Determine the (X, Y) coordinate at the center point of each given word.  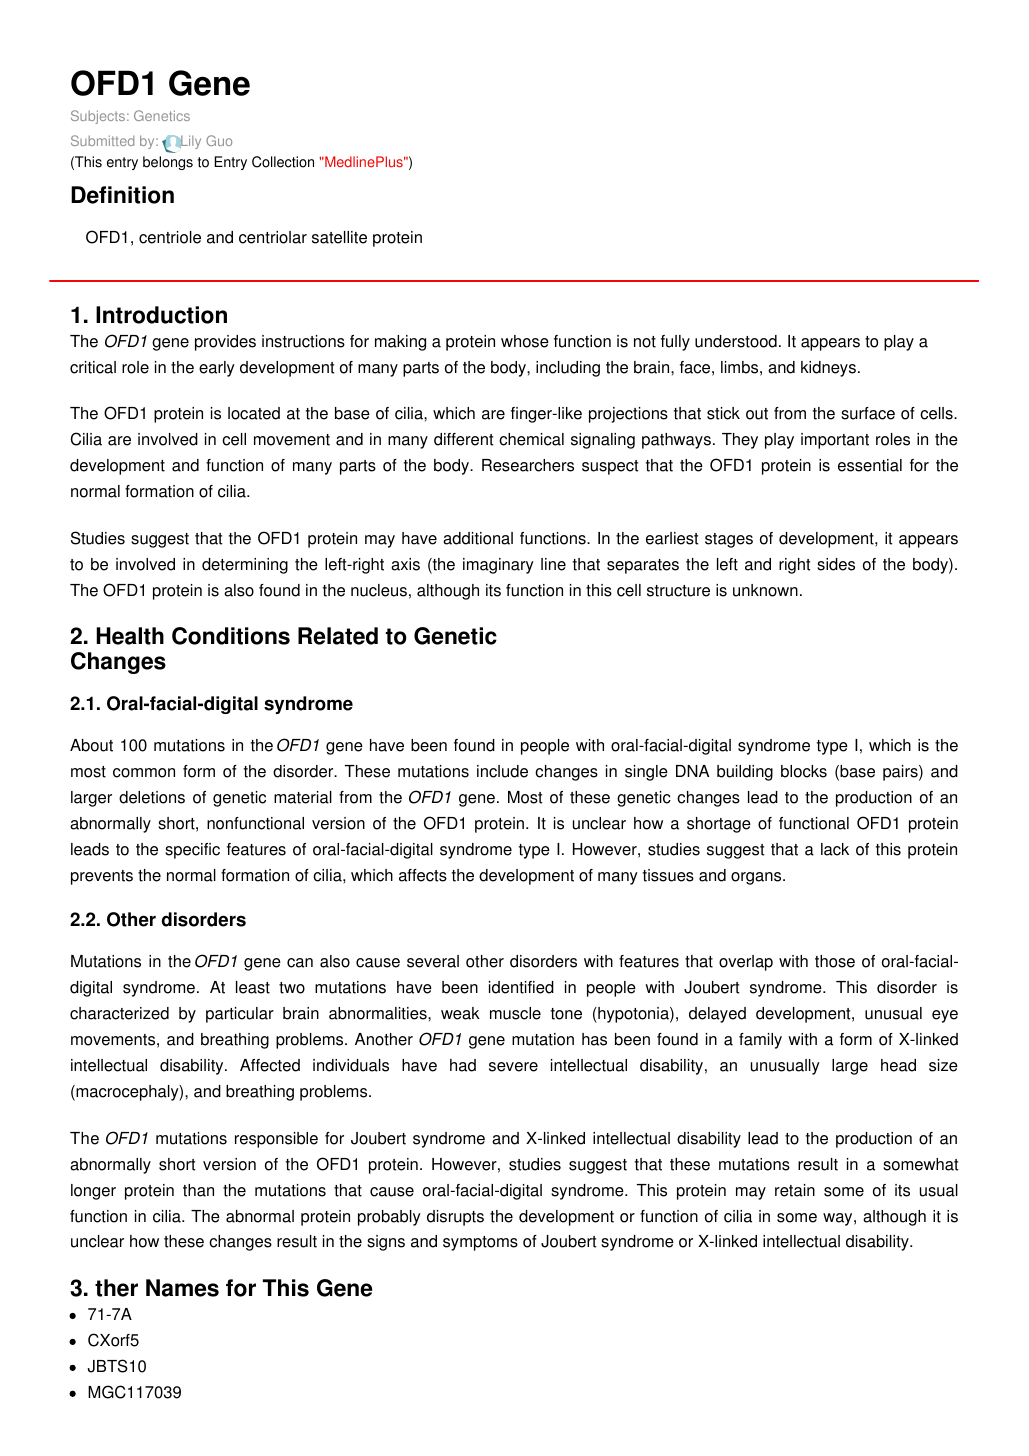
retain (795, 1190)
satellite (339, 237)
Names (182, 1288)
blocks (804, 771)
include (502, 771)
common (144, 773)
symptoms (480, 1243)
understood (736, 341)
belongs (168, 163)
